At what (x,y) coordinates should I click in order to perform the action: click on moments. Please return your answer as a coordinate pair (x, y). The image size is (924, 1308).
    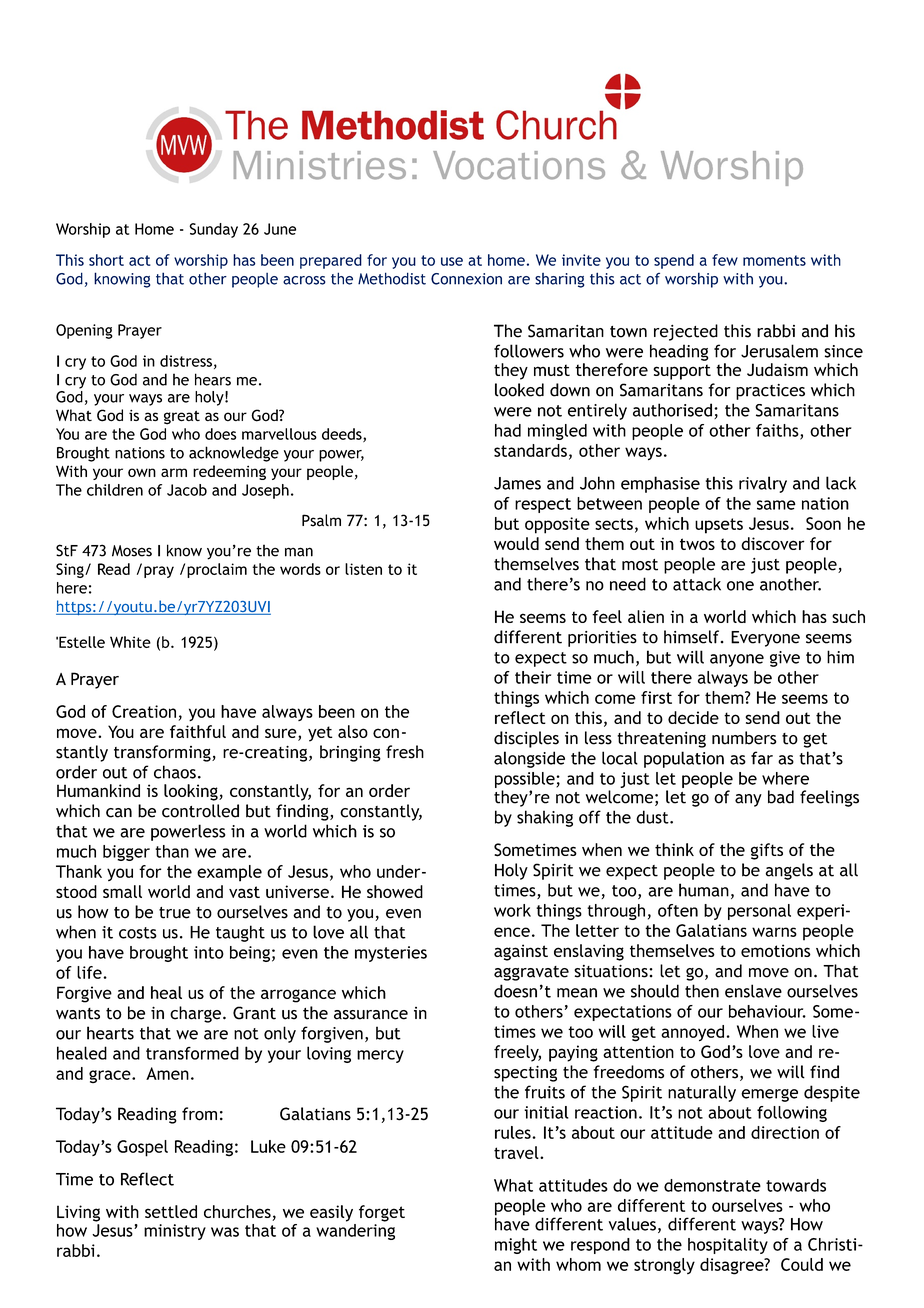
    Looking at the image, I should click on (774, 260).
